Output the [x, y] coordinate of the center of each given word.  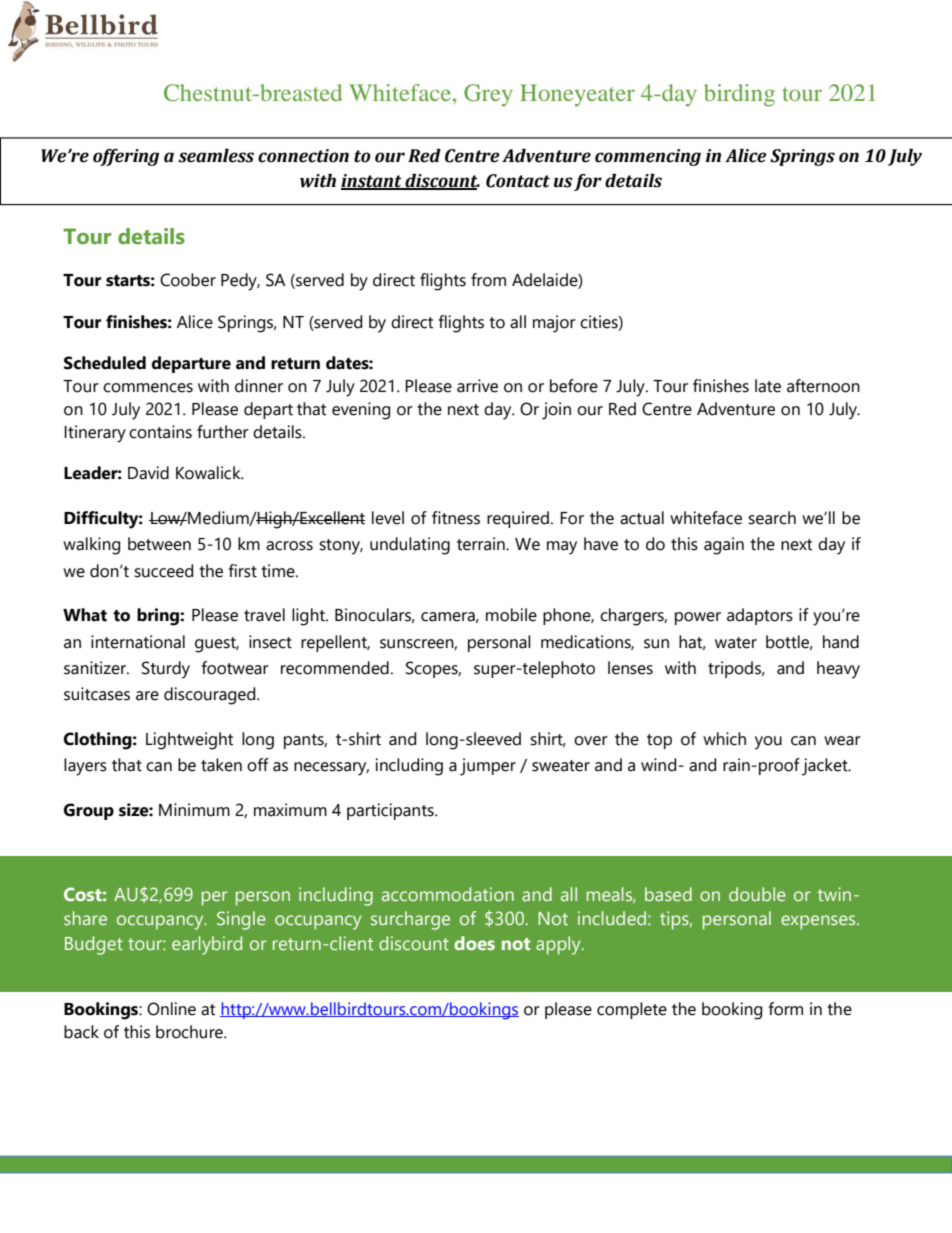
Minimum [194, 810]
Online [171, 1009]
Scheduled [105, 363]
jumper [488, 767]
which [724, 739]
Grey [488, 95]
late [768, 386]
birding [739, 95]
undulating [410, 546]
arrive [477, 386]
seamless [216, 156]
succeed [163, 571]
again [724, 546]
